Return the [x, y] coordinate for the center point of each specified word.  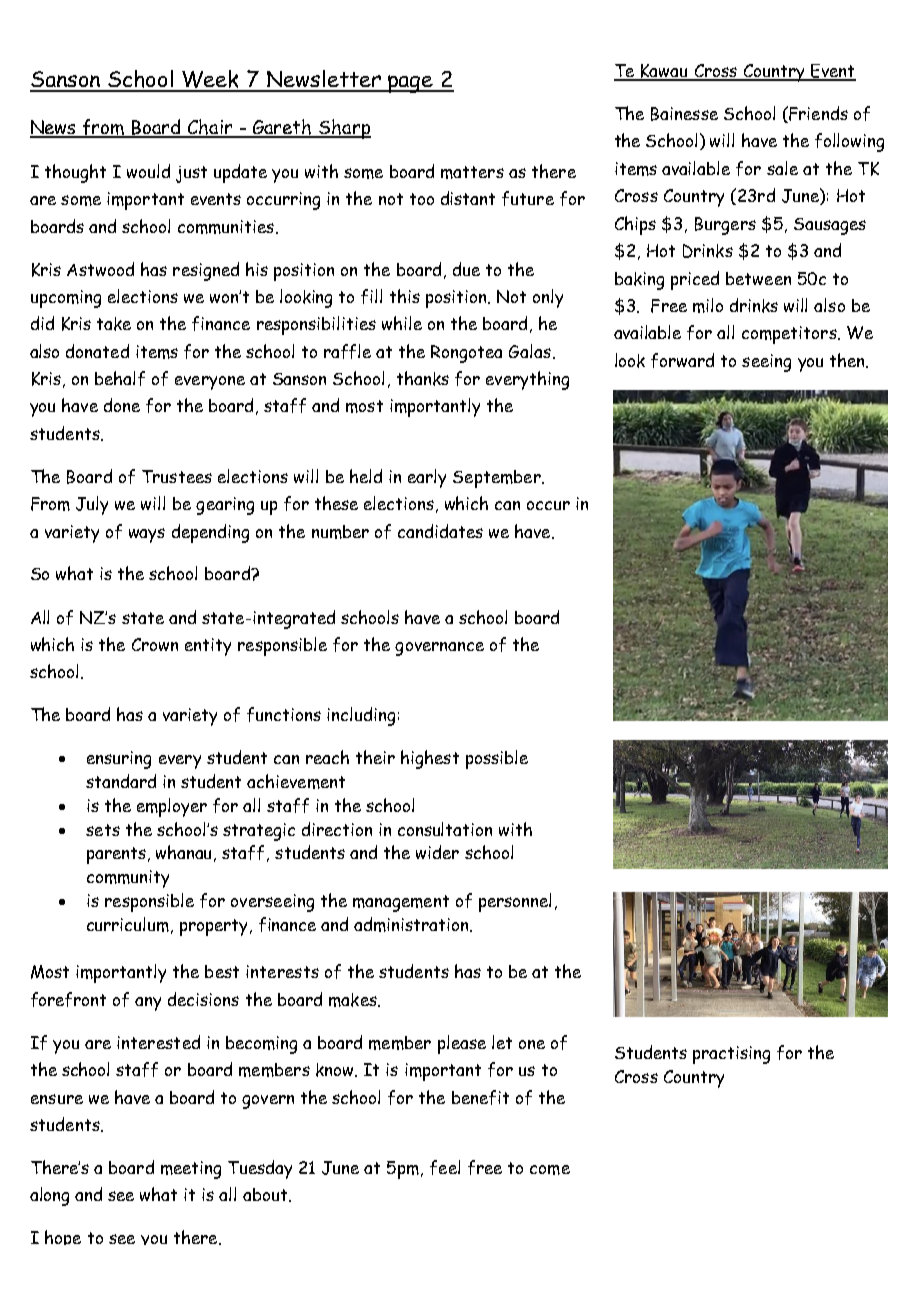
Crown [155, 644]
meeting [191, 1170]
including [361, 716]
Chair [210, 128]
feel [445, 1167]
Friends [817, 114]
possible [497, 759]
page [411, 84]
